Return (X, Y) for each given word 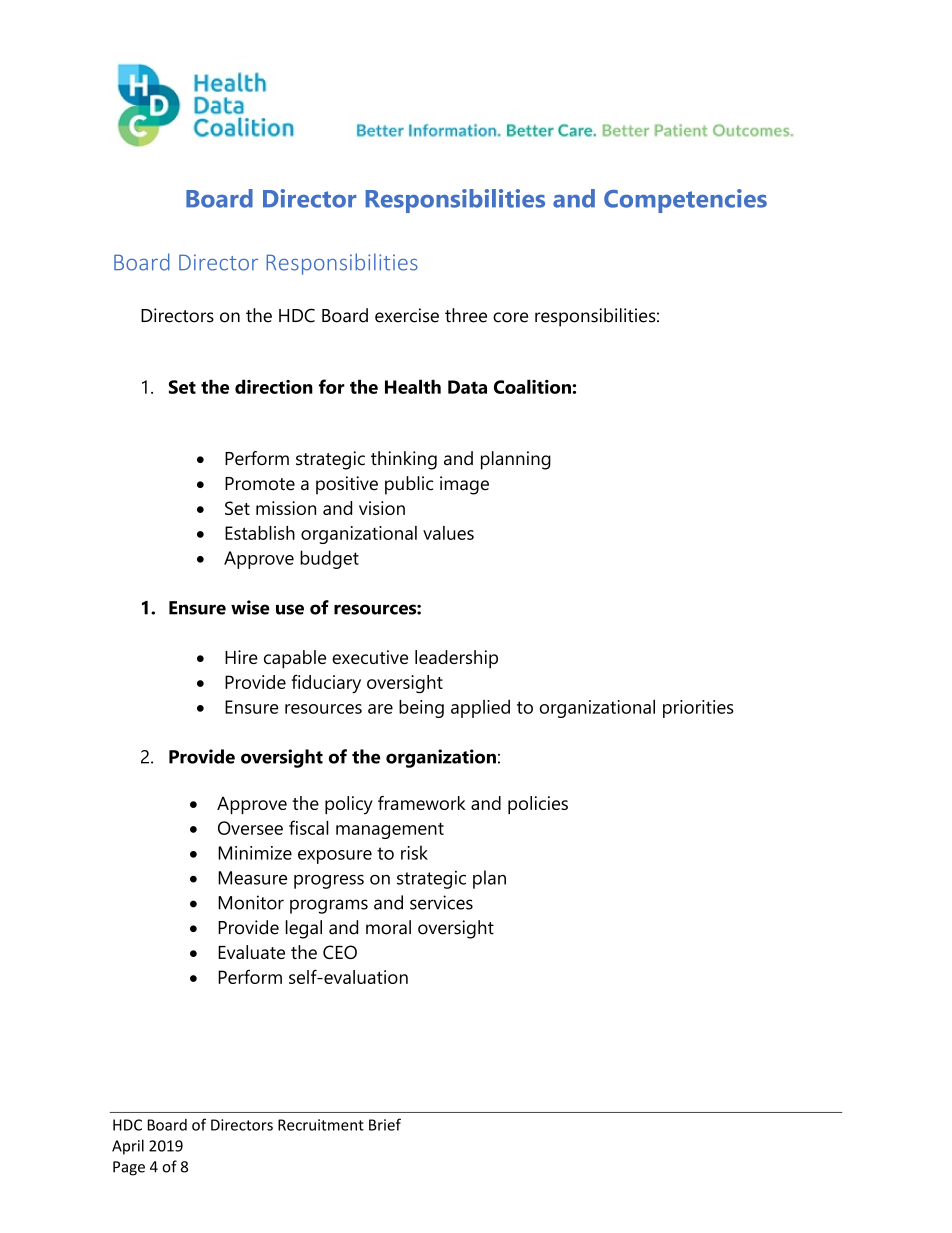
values (448, 533)
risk (414, 852)
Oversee (250, 828)
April (128, 1147)
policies (538, 805)
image (464, 485)
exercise (407, 315)
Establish (260, 533)
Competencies (685, 201)
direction (274, 386)
